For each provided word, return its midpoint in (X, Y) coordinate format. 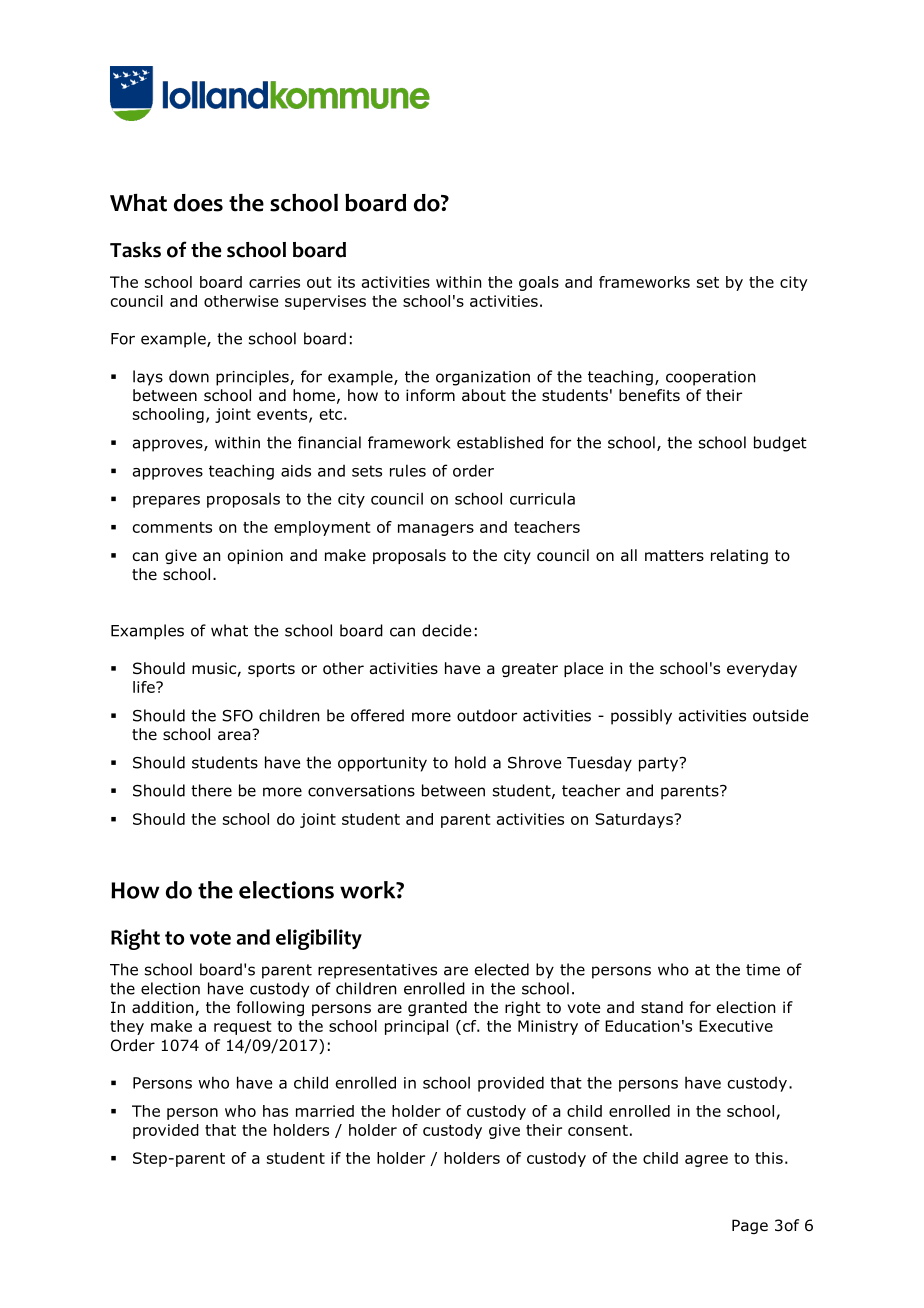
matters (674, 556)
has (275, 1111)
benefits (649, 395)
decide (446, 630)
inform (430, 395)
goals (539, 283)
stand (662, 1007)
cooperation (710, 378)
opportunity (382, 764)
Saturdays (635, 820)
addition (164, 1008)
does (198, 203)
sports (271, 670)
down (189, 376)
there (211, 790)
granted (437, 1008)
